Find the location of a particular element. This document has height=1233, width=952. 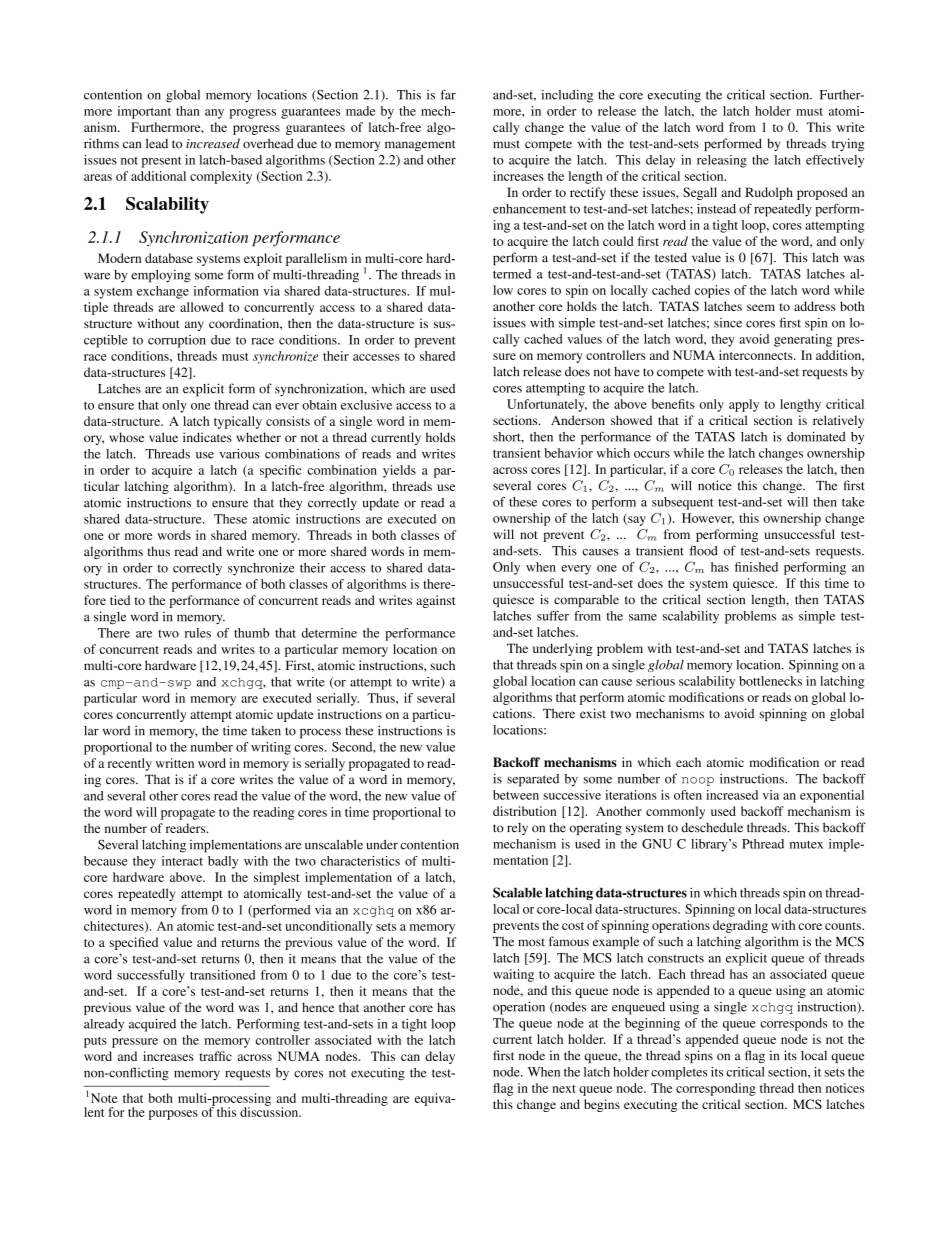

purposes is located at coordinates (173, 1115).
